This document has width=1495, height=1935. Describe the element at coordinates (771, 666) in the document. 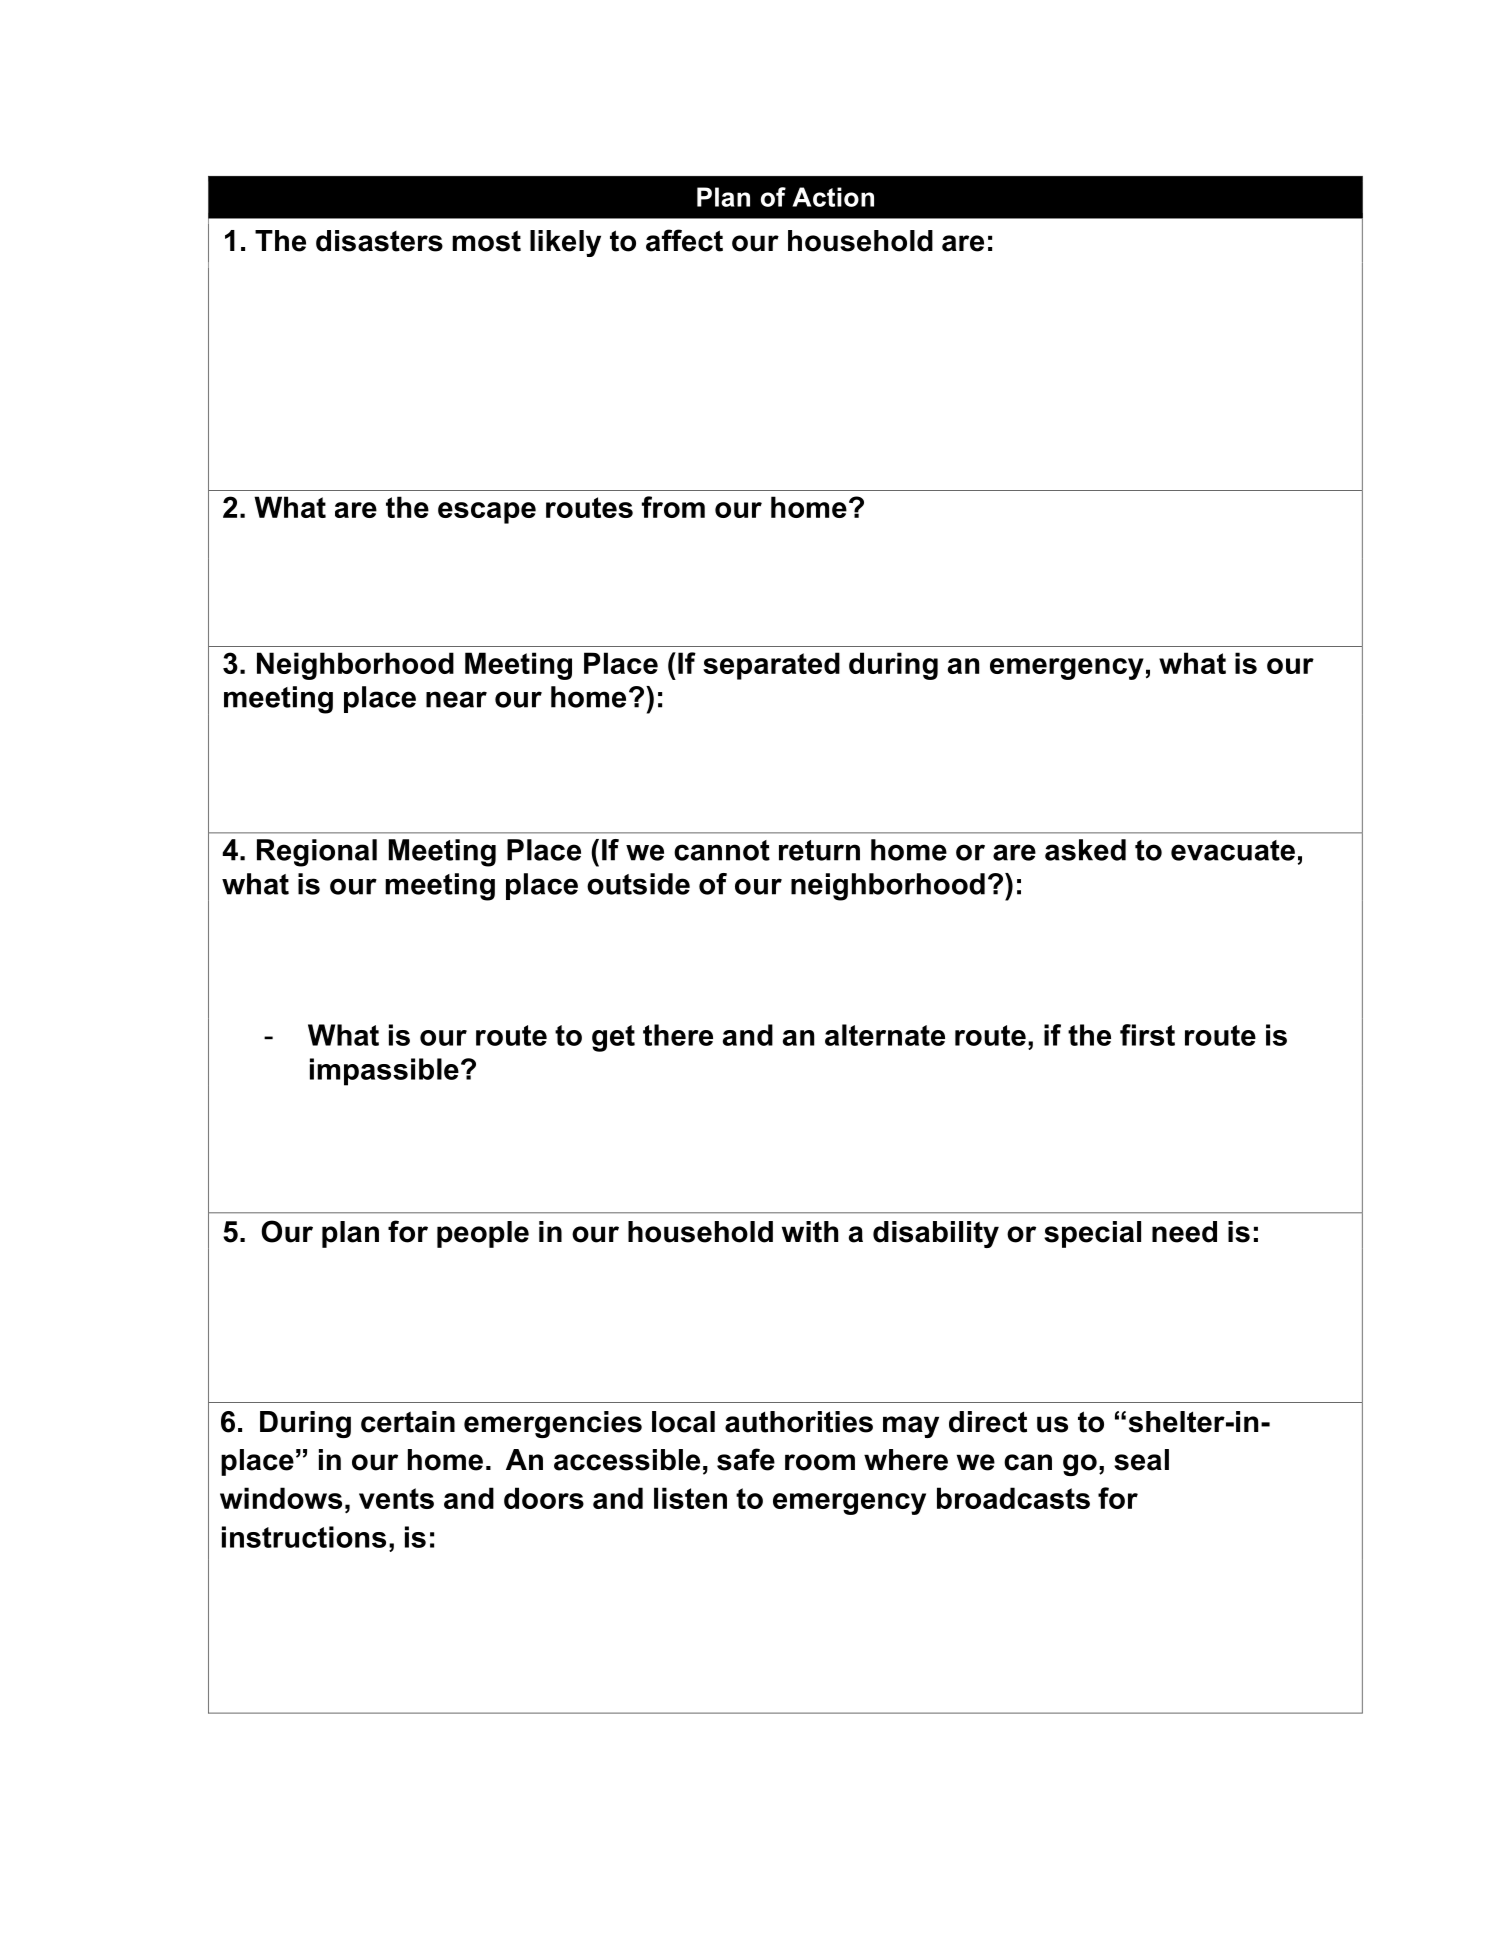

I see `separated` at that location.
